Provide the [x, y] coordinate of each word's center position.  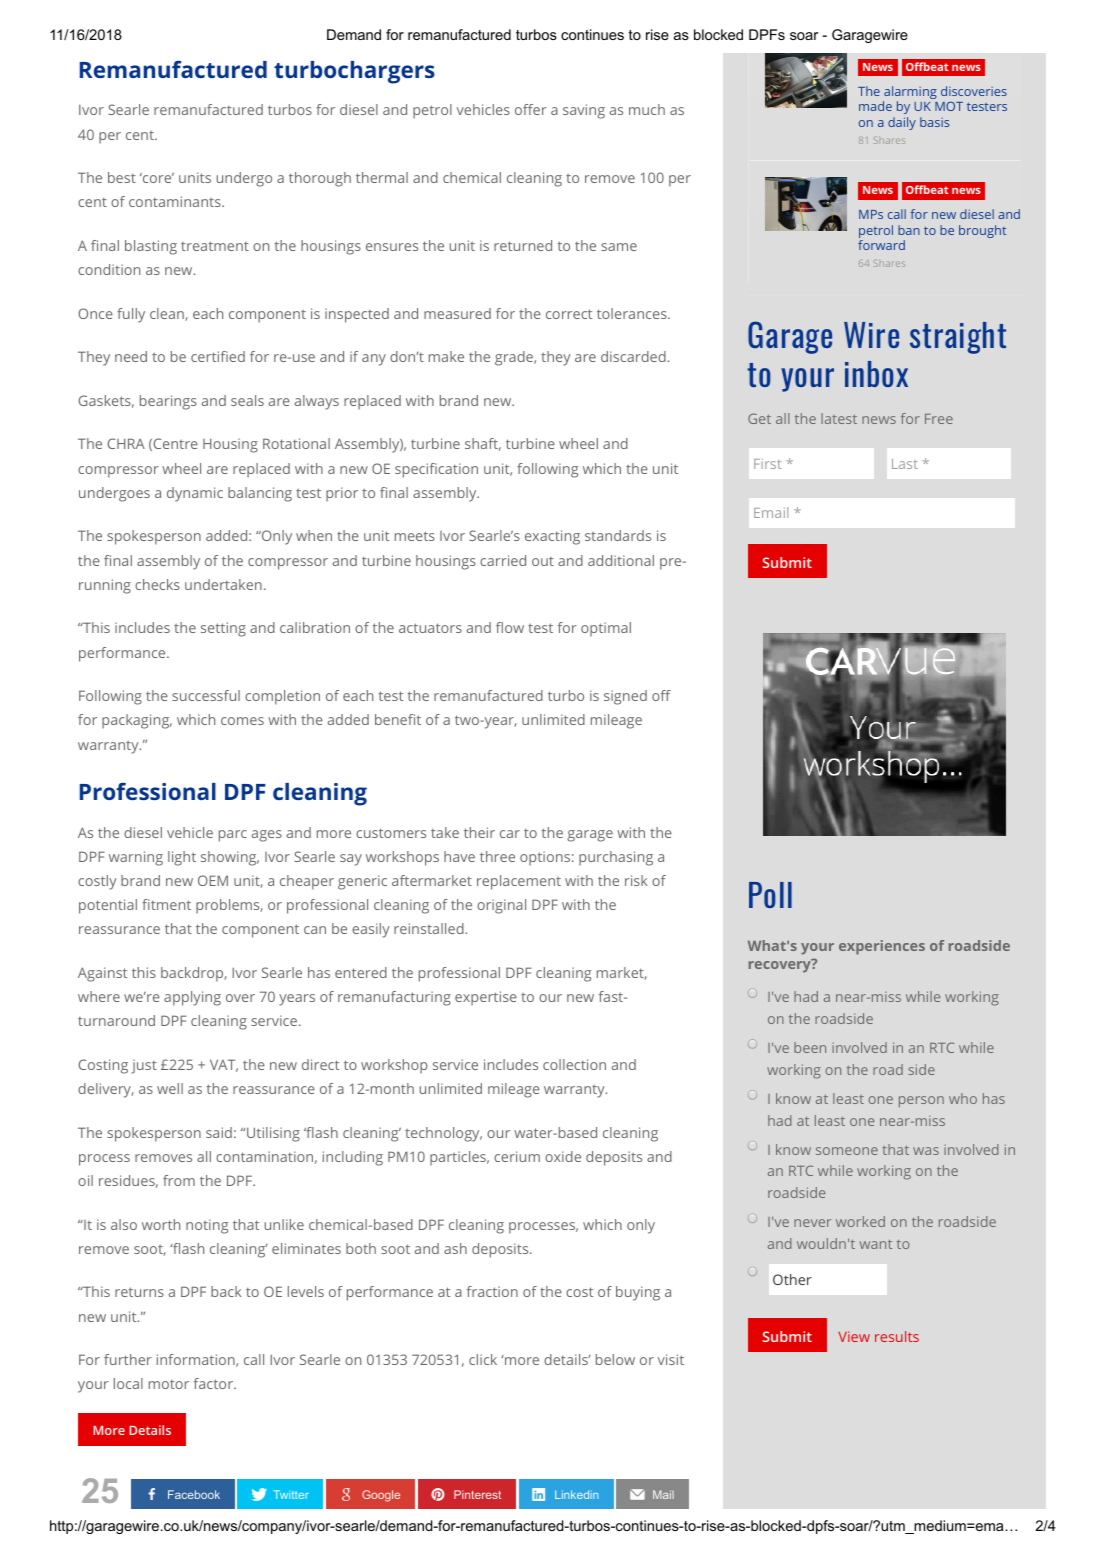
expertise [486, 998]
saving [584, 111]
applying [192, 998]
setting [223, 629]
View [854, 1336]
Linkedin [576, 1494]
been [810, 1047]
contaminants [176, 201]
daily [902, 123]
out [543, 561]
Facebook [194, 1494]
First [768, 464]
